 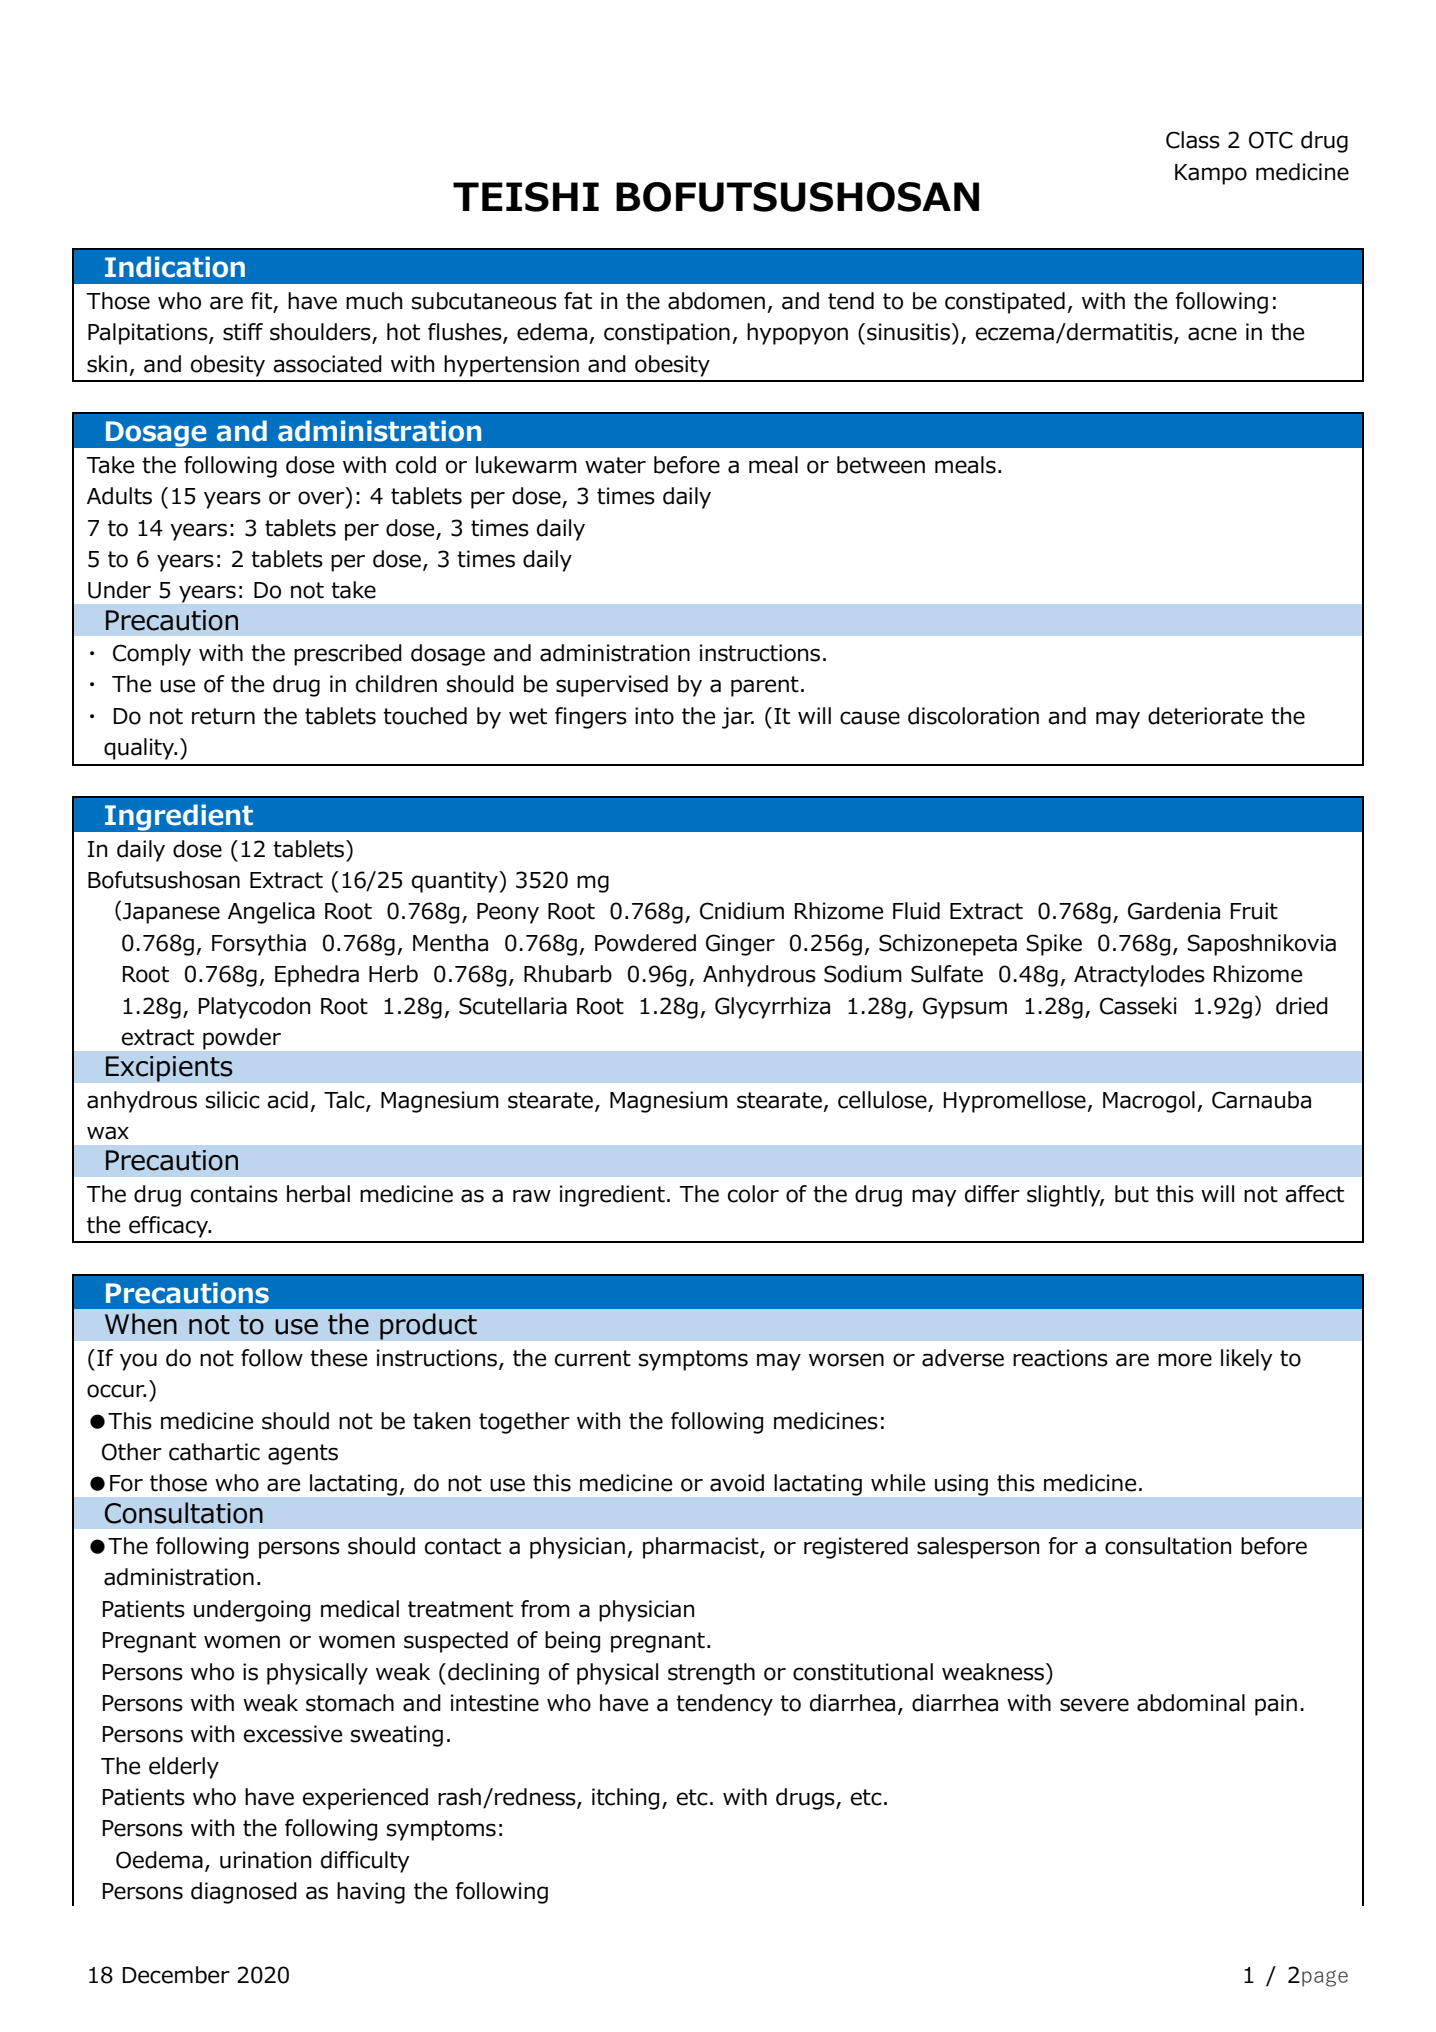 What do you see at coordinates (716, 301) in the document?
I see `abdomen` at bounding box center [716, 301].
